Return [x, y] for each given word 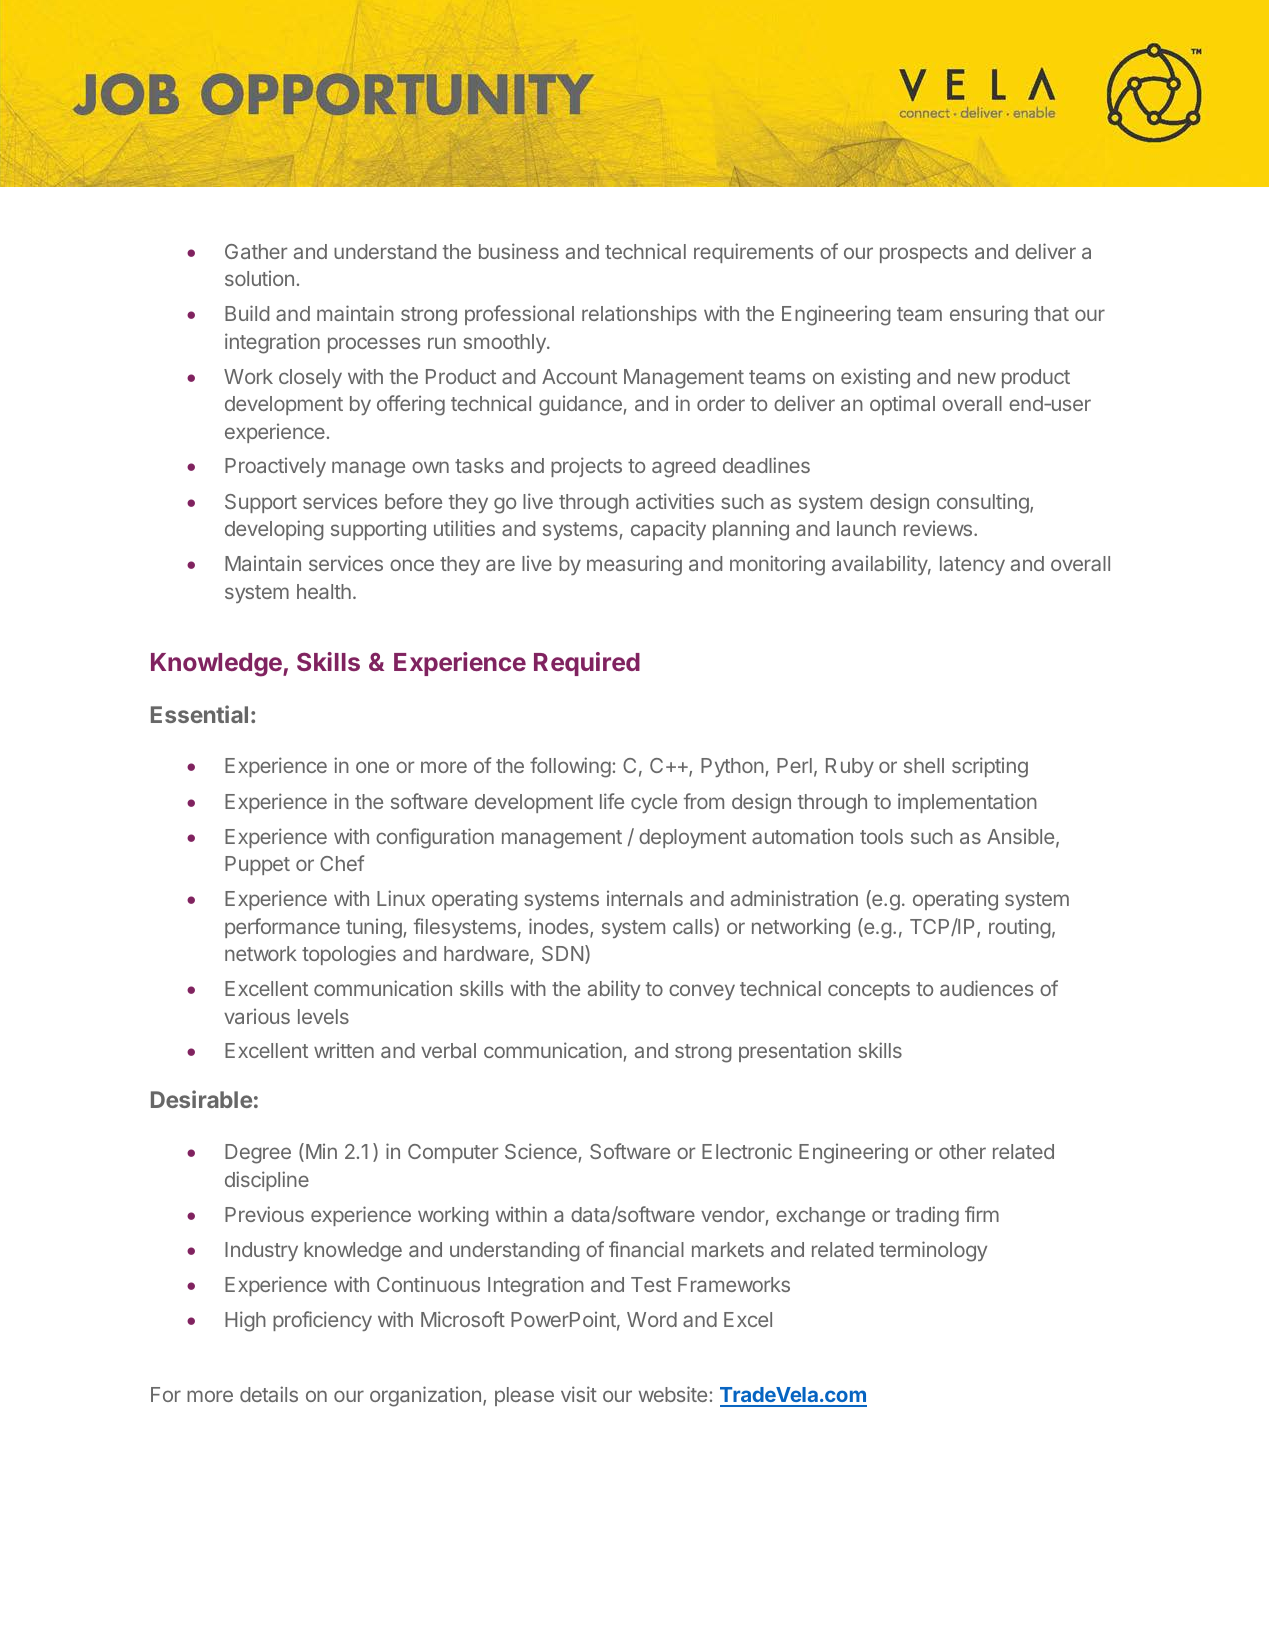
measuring [634, 565]
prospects [924, 254]
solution [259, 278]
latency [972, 565]
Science [541, 1151]
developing [274, 530]
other [962, 1151]
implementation [967, 803]
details [269, 1394]
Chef [342, 863]
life [612, 801]
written [344, 1050]
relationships [639, 315]
